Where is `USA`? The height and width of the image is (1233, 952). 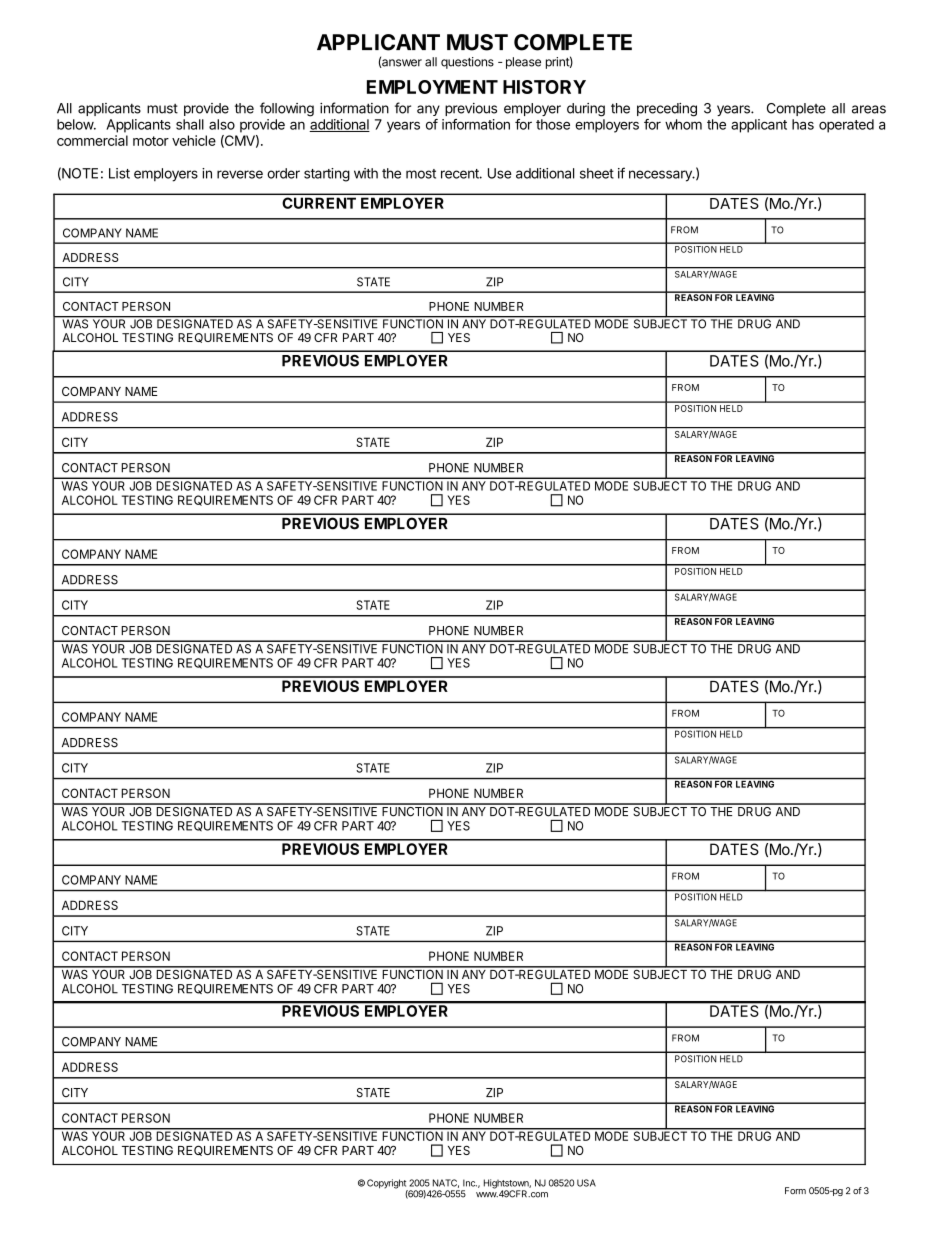 USA is located at coordinates (586, 1183).
